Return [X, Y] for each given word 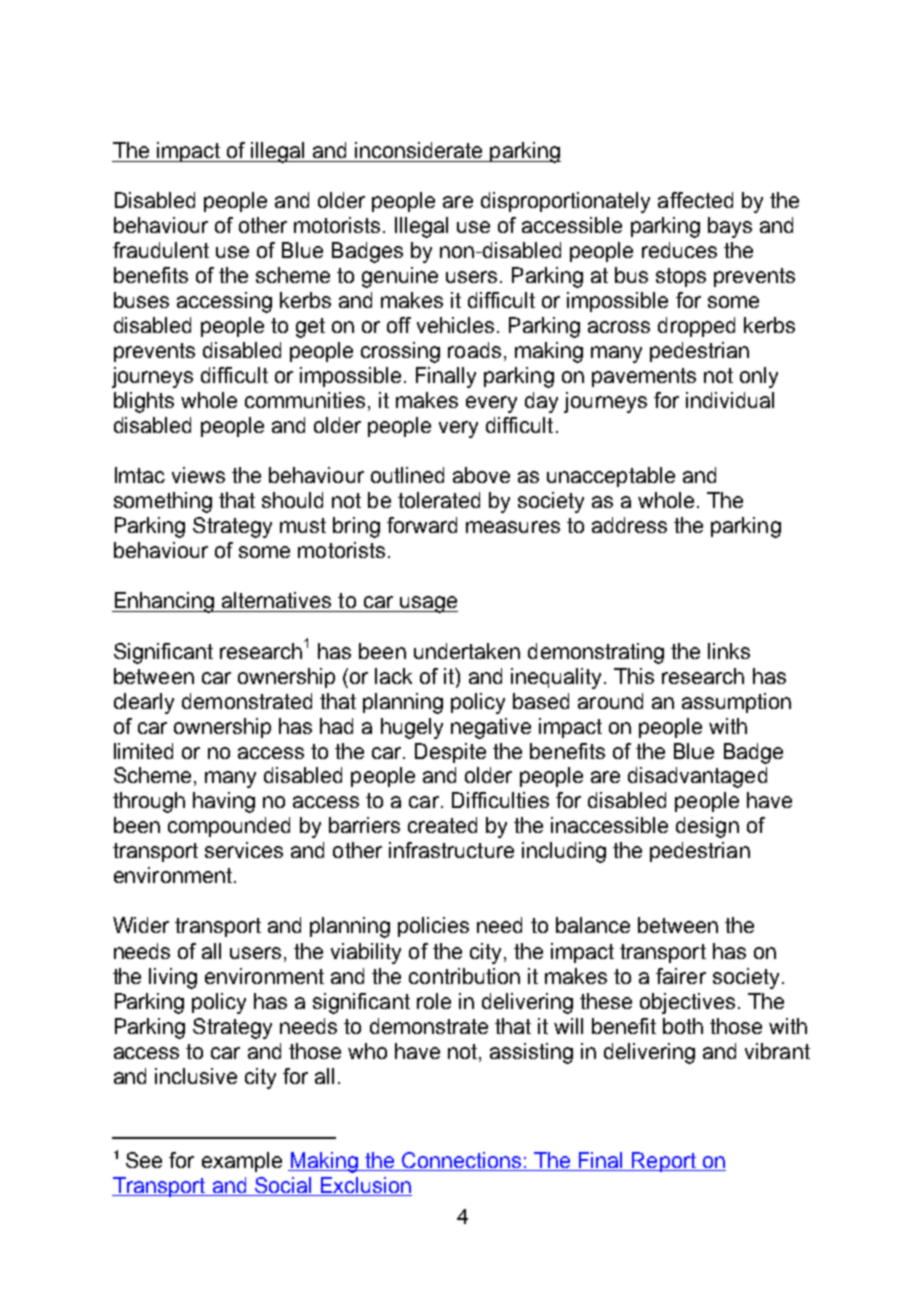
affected [695, 200]
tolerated [439, 500]
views [198, 475]
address [629, 525]
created [442, 825]
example [242, 1162]
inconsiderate [418, 150]
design [707, 827]
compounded [229, 827]
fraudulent [161, 250]
